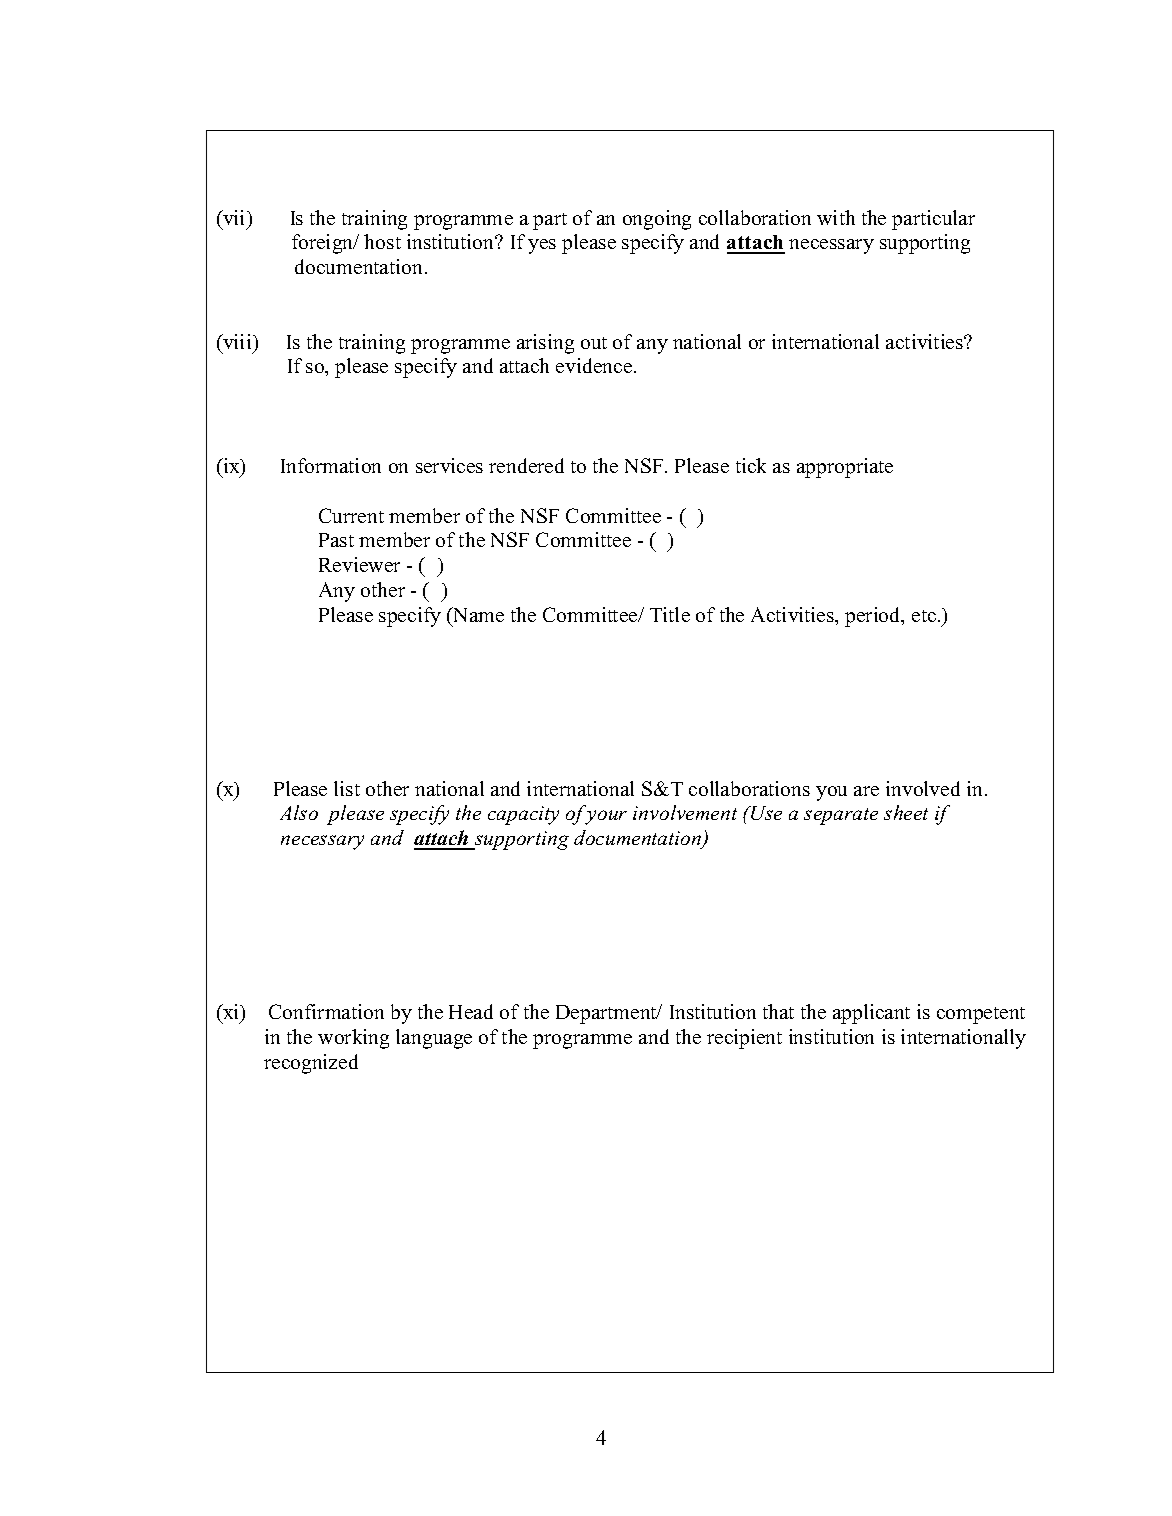  Describe the element at coordinates (836, 217) in the document. I see `with` at that location.
